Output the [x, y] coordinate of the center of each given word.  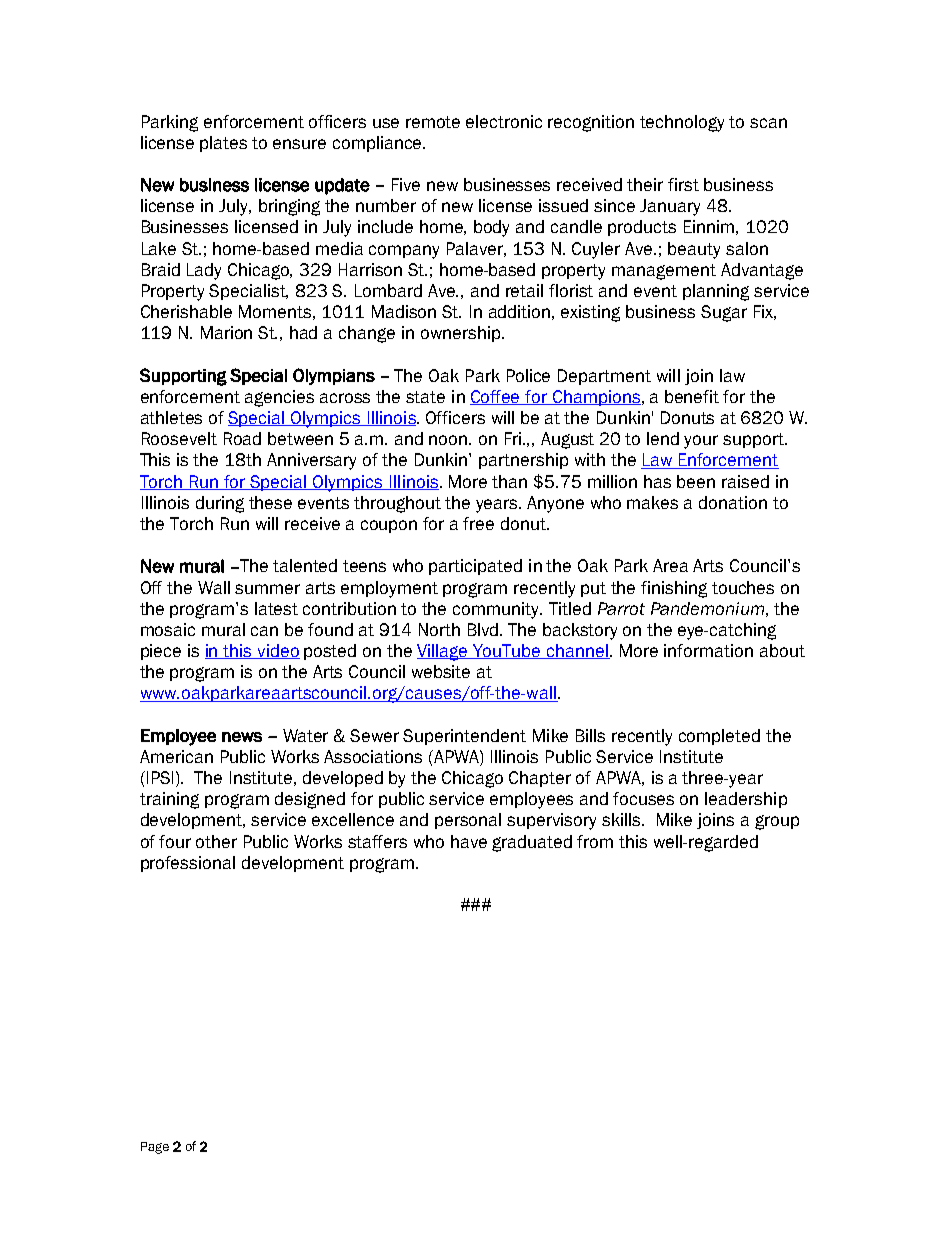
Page [155, 1148]
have [469, 841]
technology [682, 123]
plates [223, 144]
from [595, 841]
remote [433, 122]
